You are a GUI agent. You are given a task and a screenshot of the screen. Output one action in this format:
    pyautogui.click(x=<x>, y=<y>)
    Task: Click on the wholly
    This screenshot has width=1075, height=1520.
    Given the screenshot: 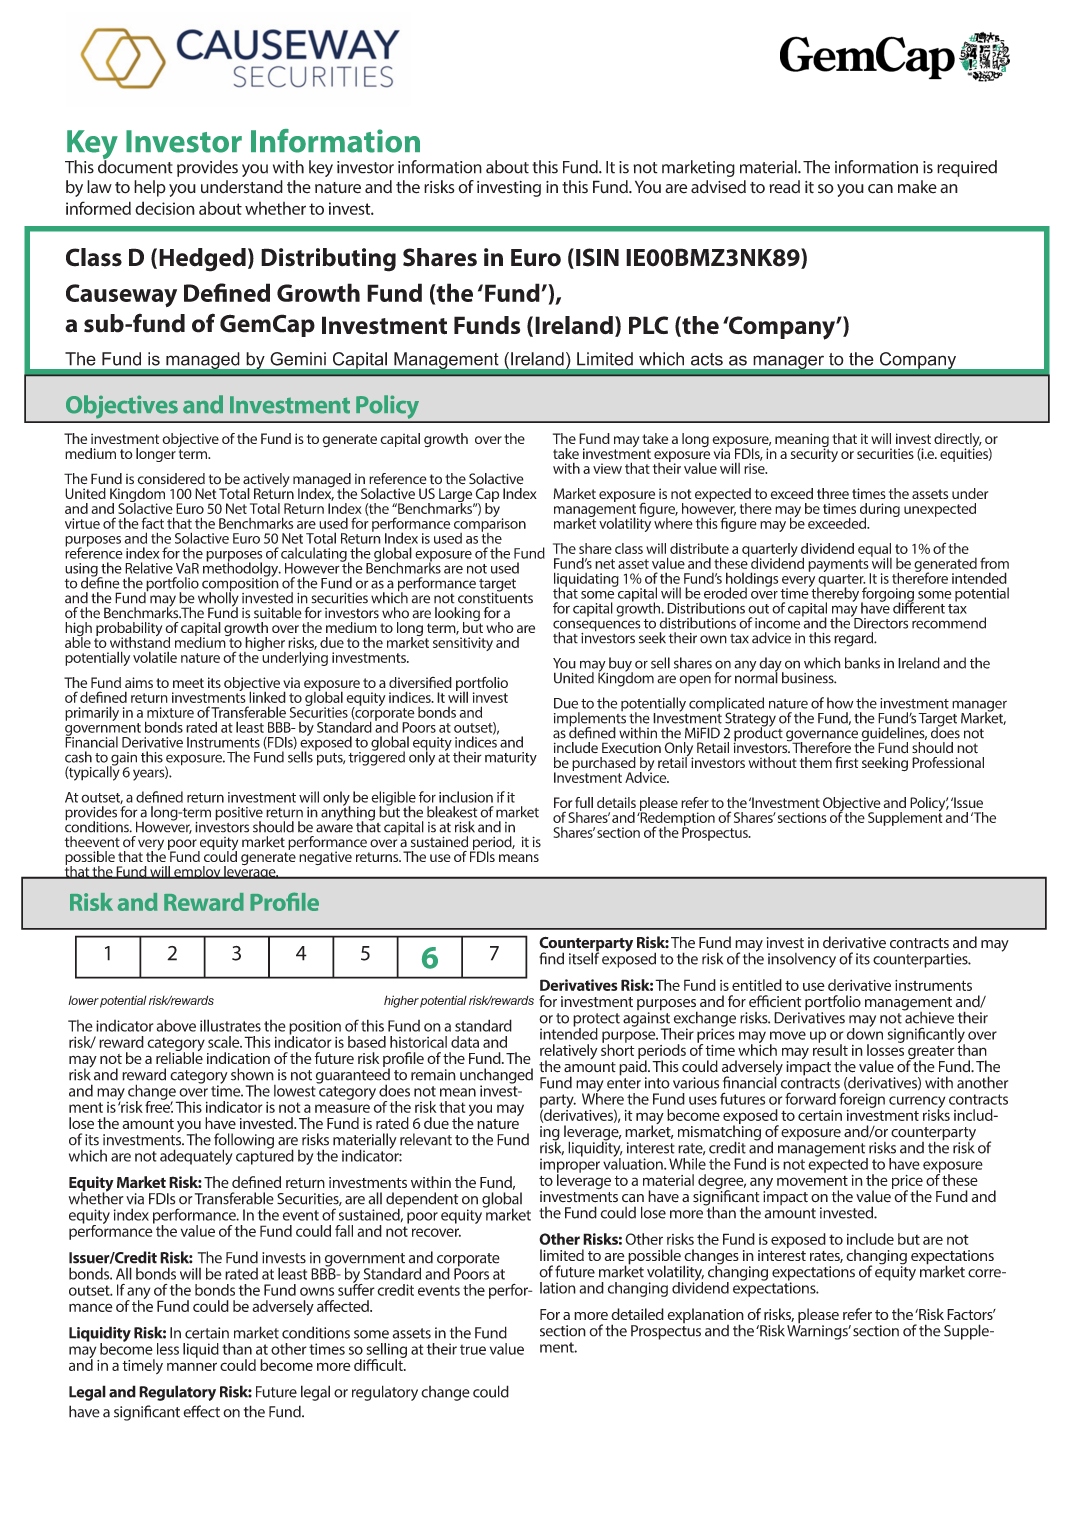 What is the action you would take?
    pyautogui.click(x=218, y=599)
